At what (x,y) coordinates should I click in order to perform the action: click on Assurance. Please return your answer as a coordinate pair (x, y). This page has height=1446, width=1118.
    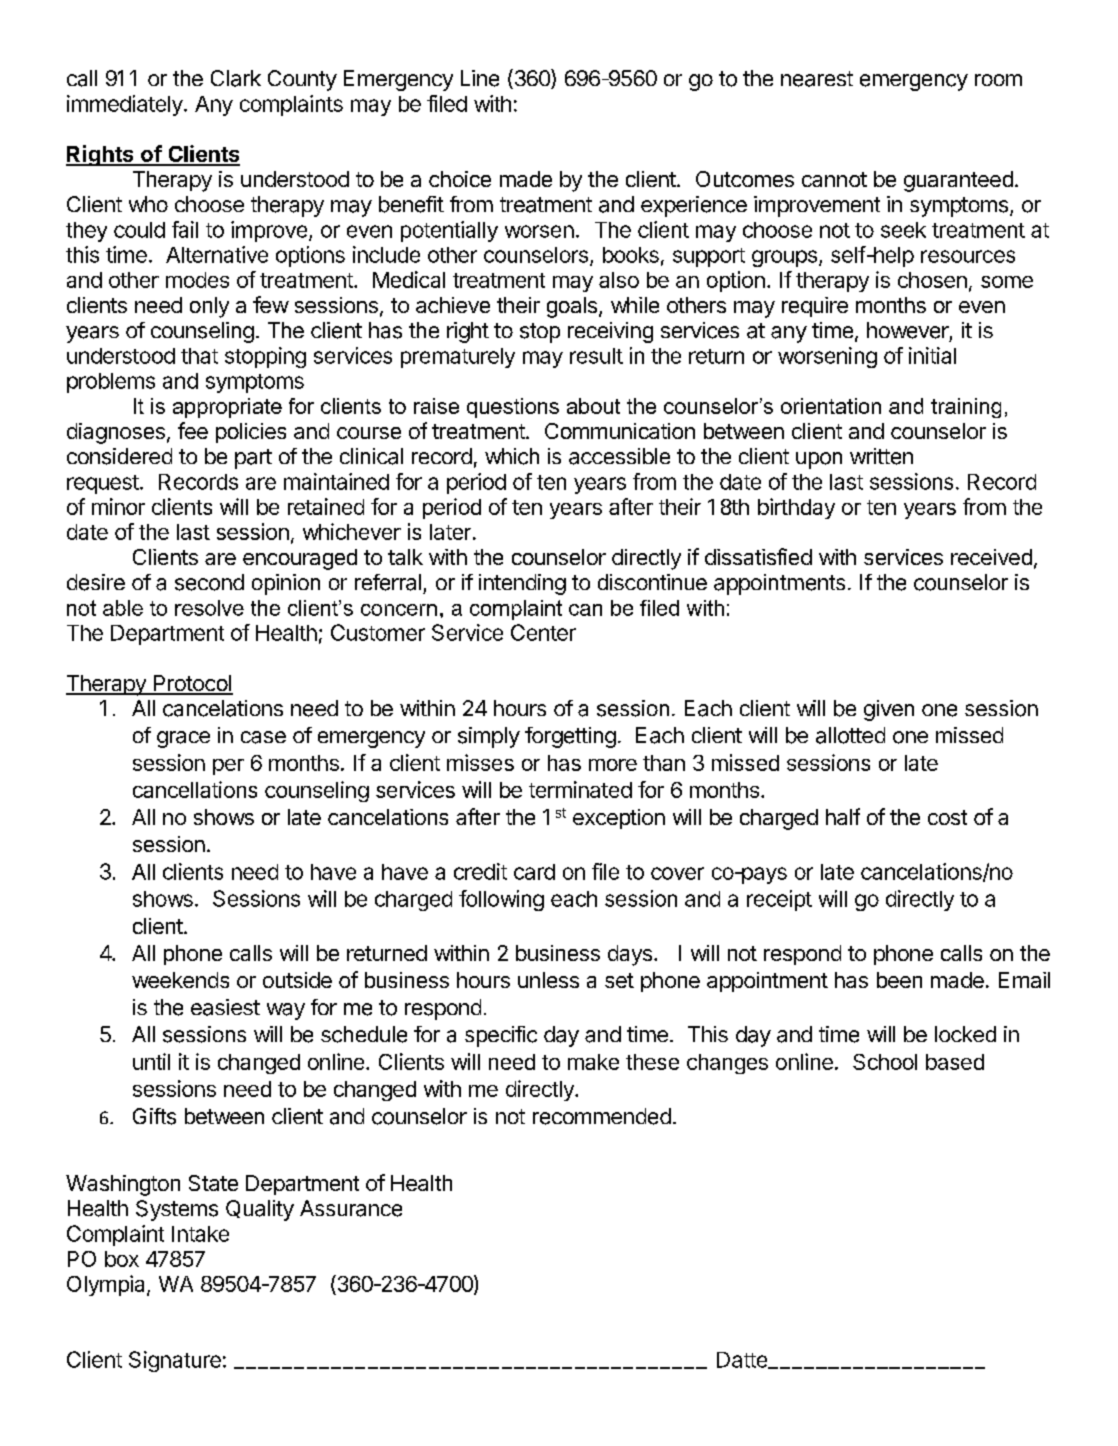
    Looking at the image, I should click on (351, 1208).
